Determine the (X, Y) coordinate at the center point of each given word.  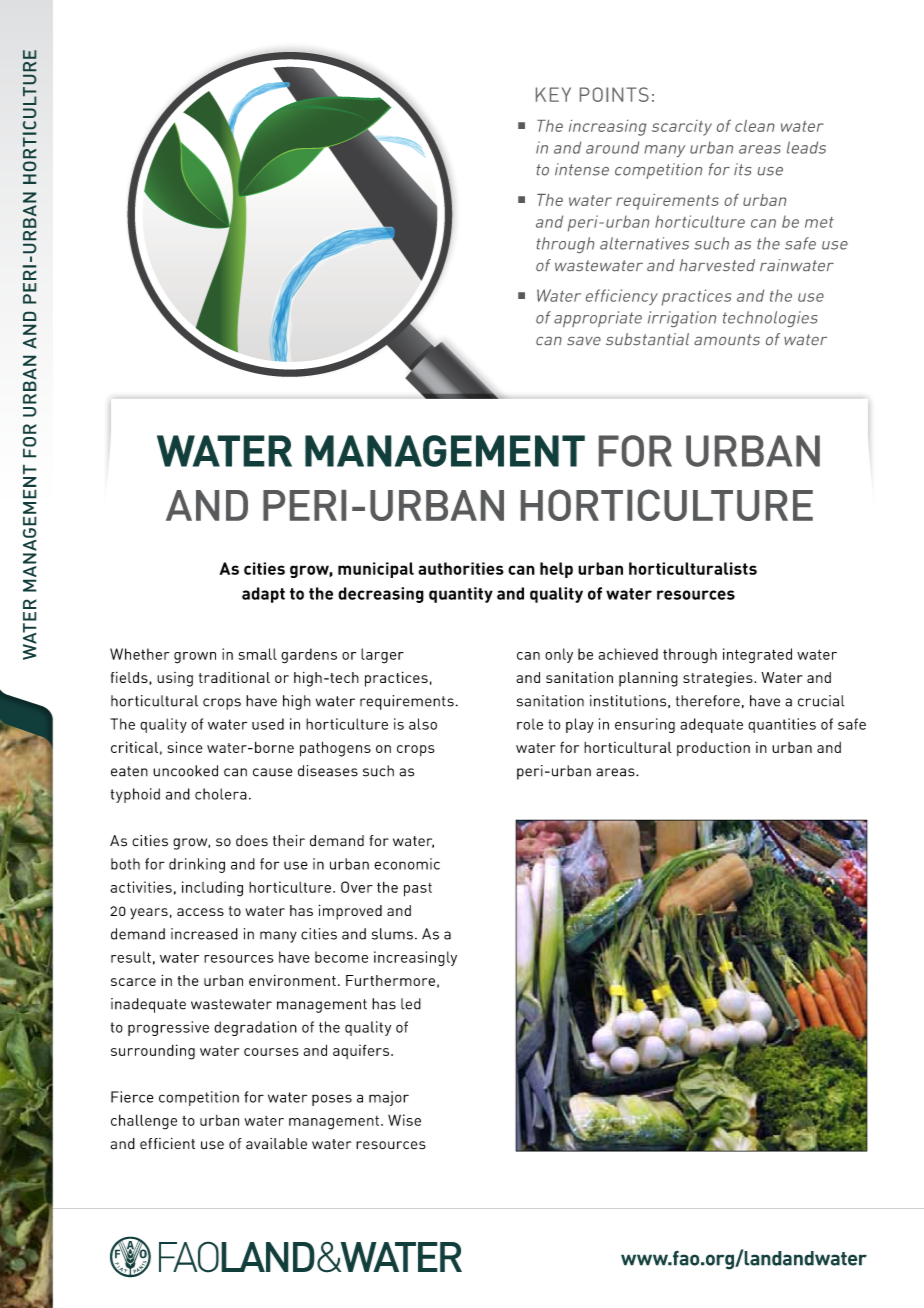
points (614, 94)
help (556, 570)
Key (553, 94)
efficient (167, 1144)
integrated (757, 656)
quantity (461, 595)
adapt (263, 595)
